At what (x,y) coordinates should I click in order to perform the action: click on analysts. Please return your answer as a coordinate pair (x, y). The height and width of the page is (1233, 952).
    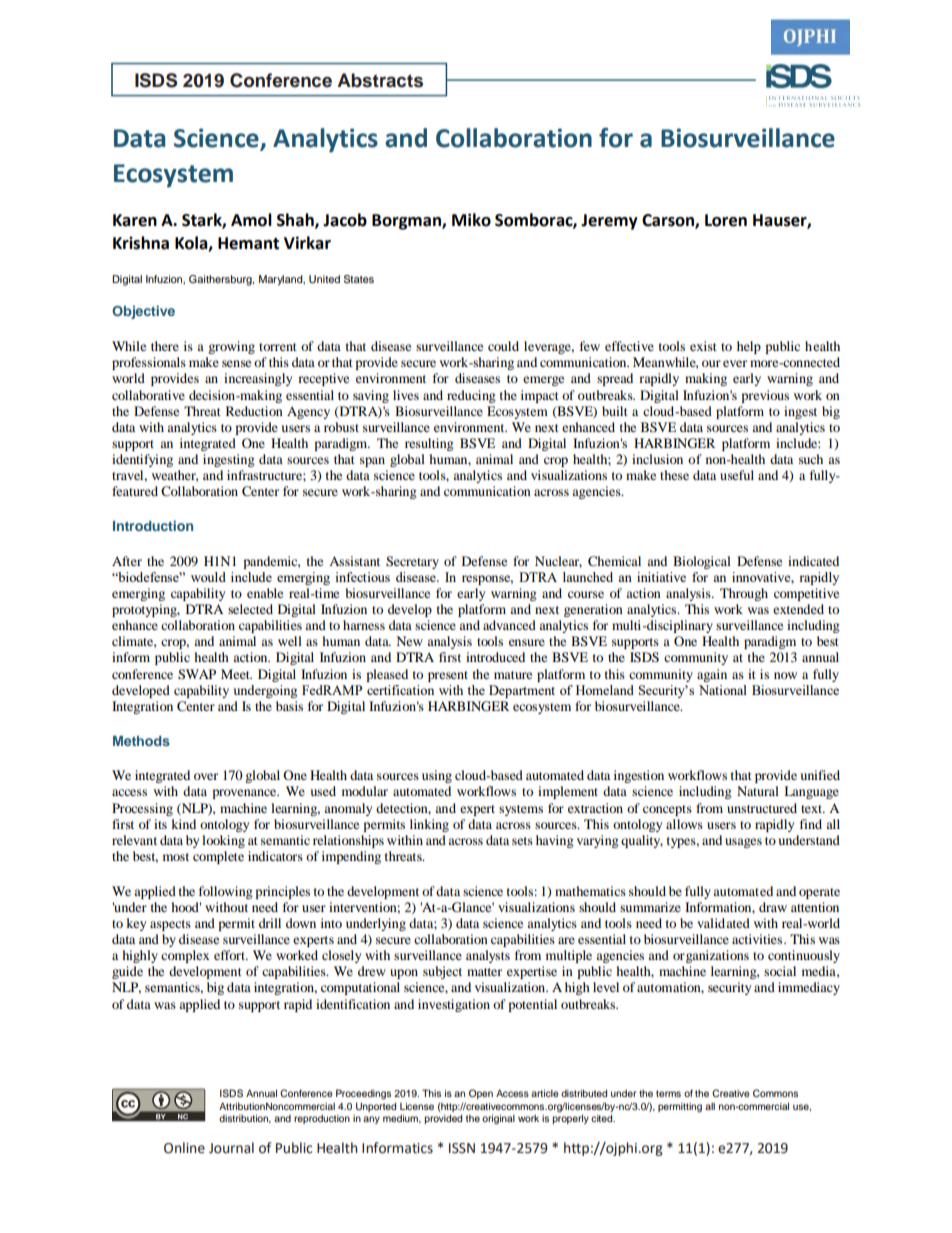
    Looking at the image, I should click on (488, 956).
